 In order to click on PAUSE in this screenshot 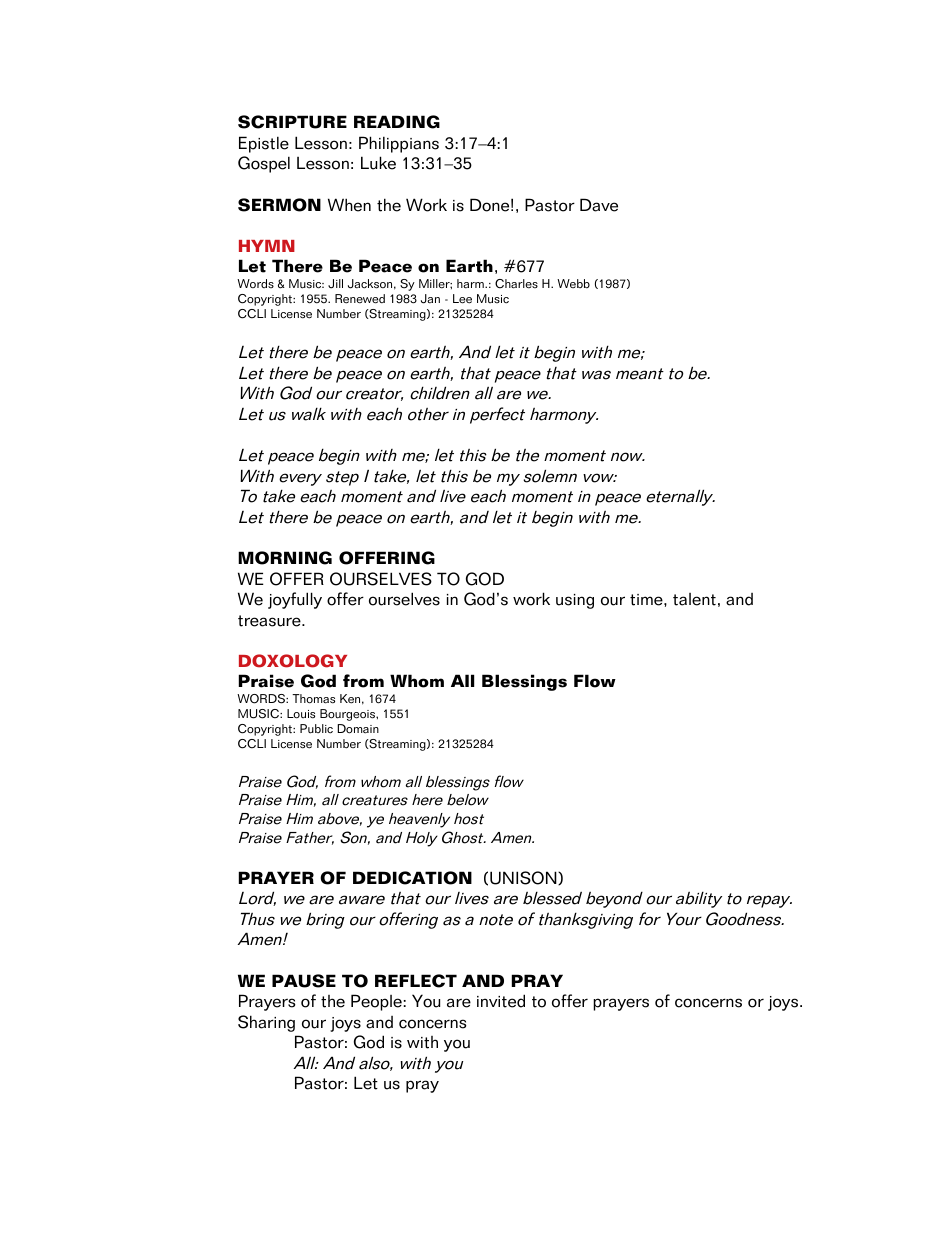, I will do `click(304, 981)`.
